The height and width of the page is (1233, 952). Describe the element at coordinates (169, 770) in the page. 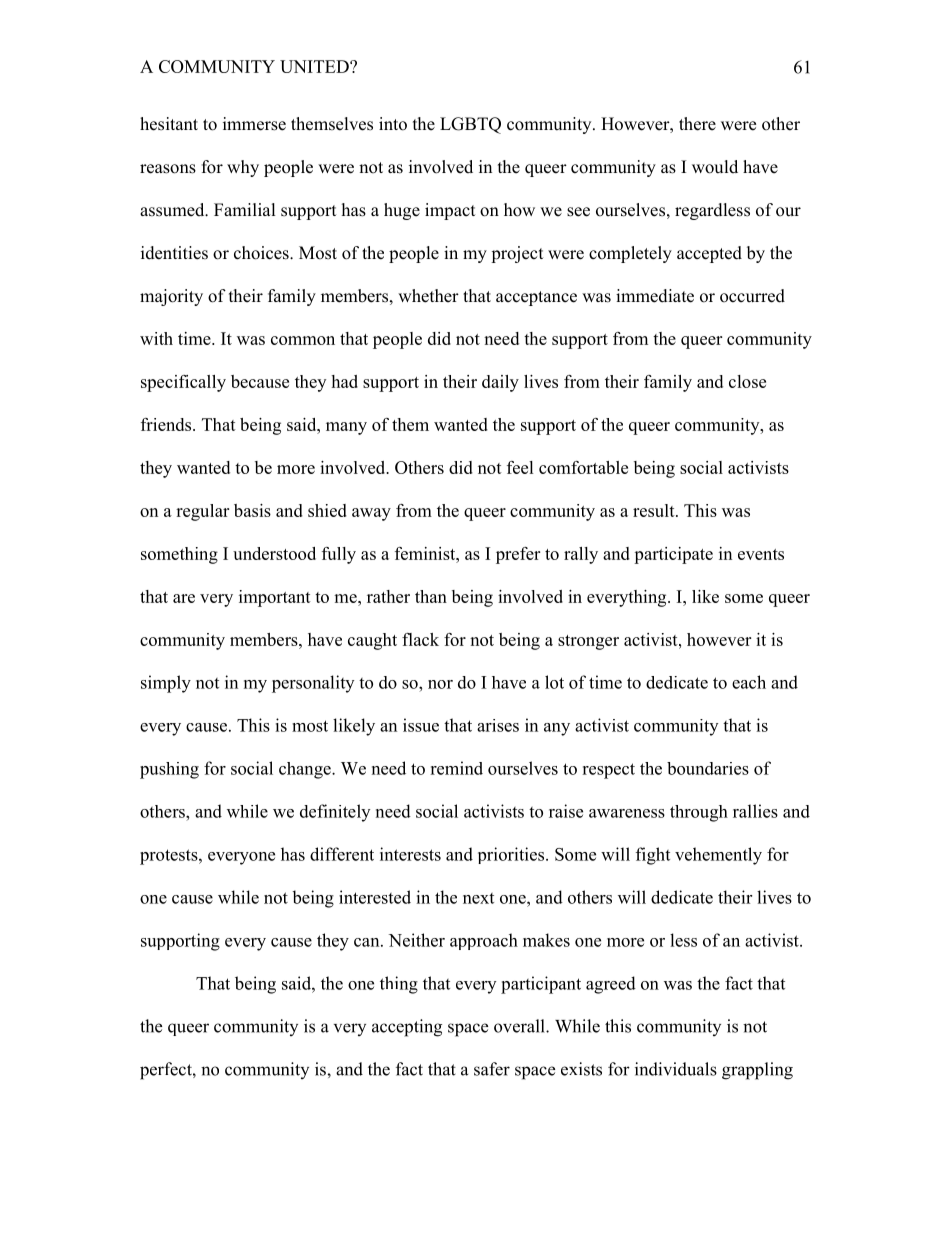

I see `pushing` at that location.
